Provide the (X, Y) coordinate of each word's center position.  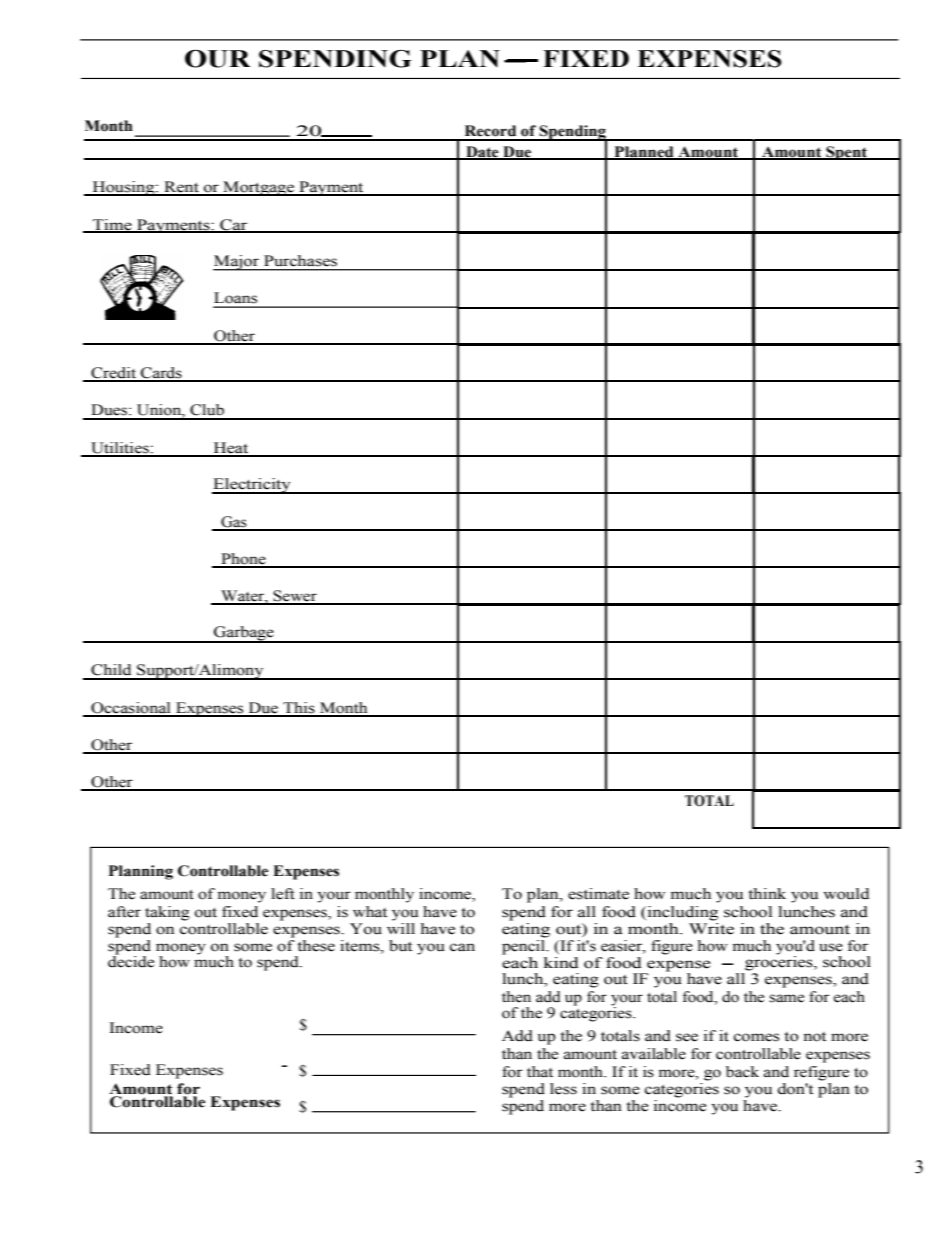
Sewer (295, 597)
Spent (846, 153)
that (540, 1072)
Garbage (244, 634)
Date (482, 153)
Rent (181, 188)
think (767, 894)
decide (131, 961)
